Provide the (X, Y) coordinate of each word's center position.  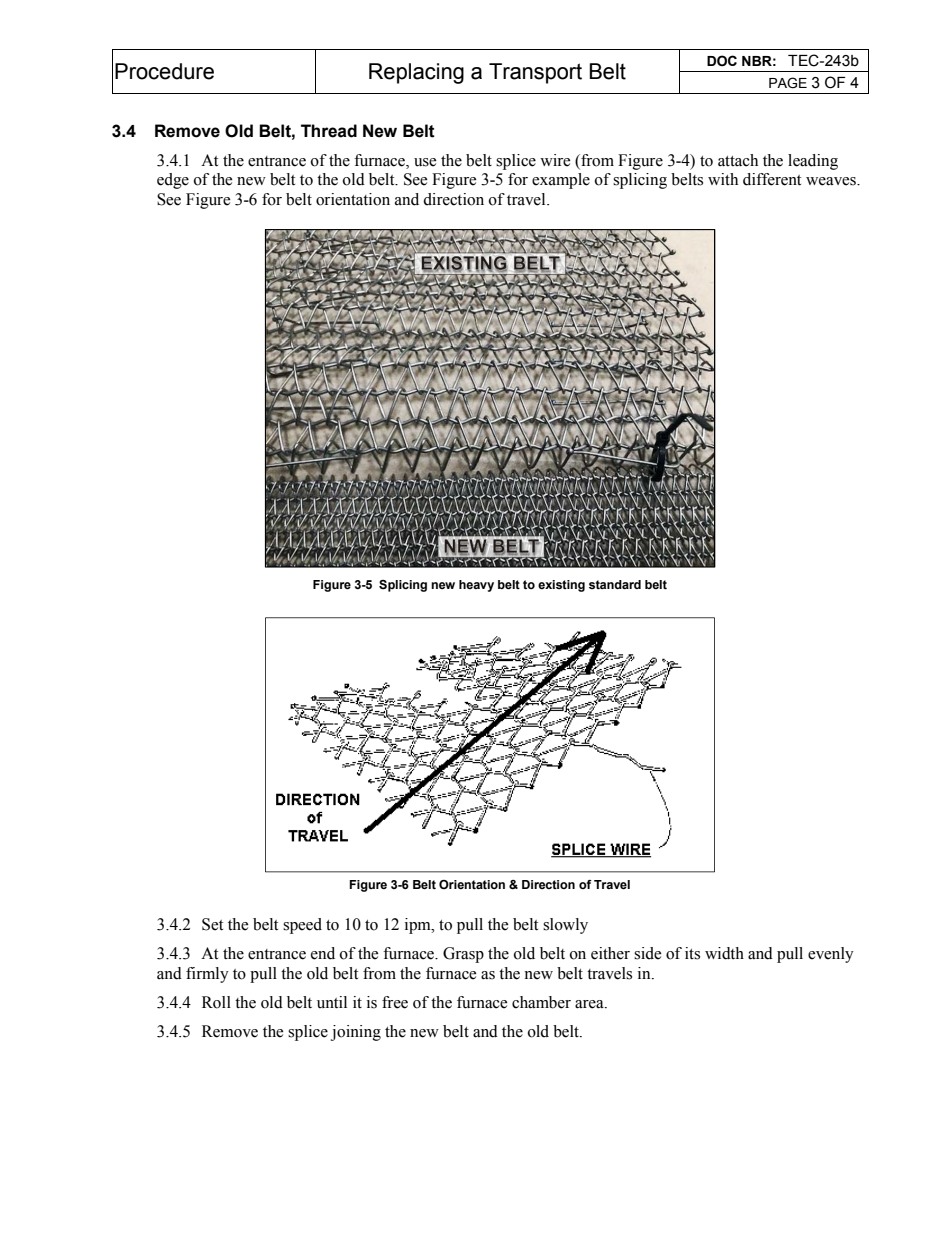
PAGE (788, 83)
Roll (216, 1002)
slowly (565, 926)
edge (173, 181)
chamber (541, 1002)
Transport (535, 73)
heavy (476, 586)
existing (561, 586)
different (772, 179)
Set (212, 924)
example (561, 181)
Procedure (164, 71)
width (724, 953)
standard (615, 584)
